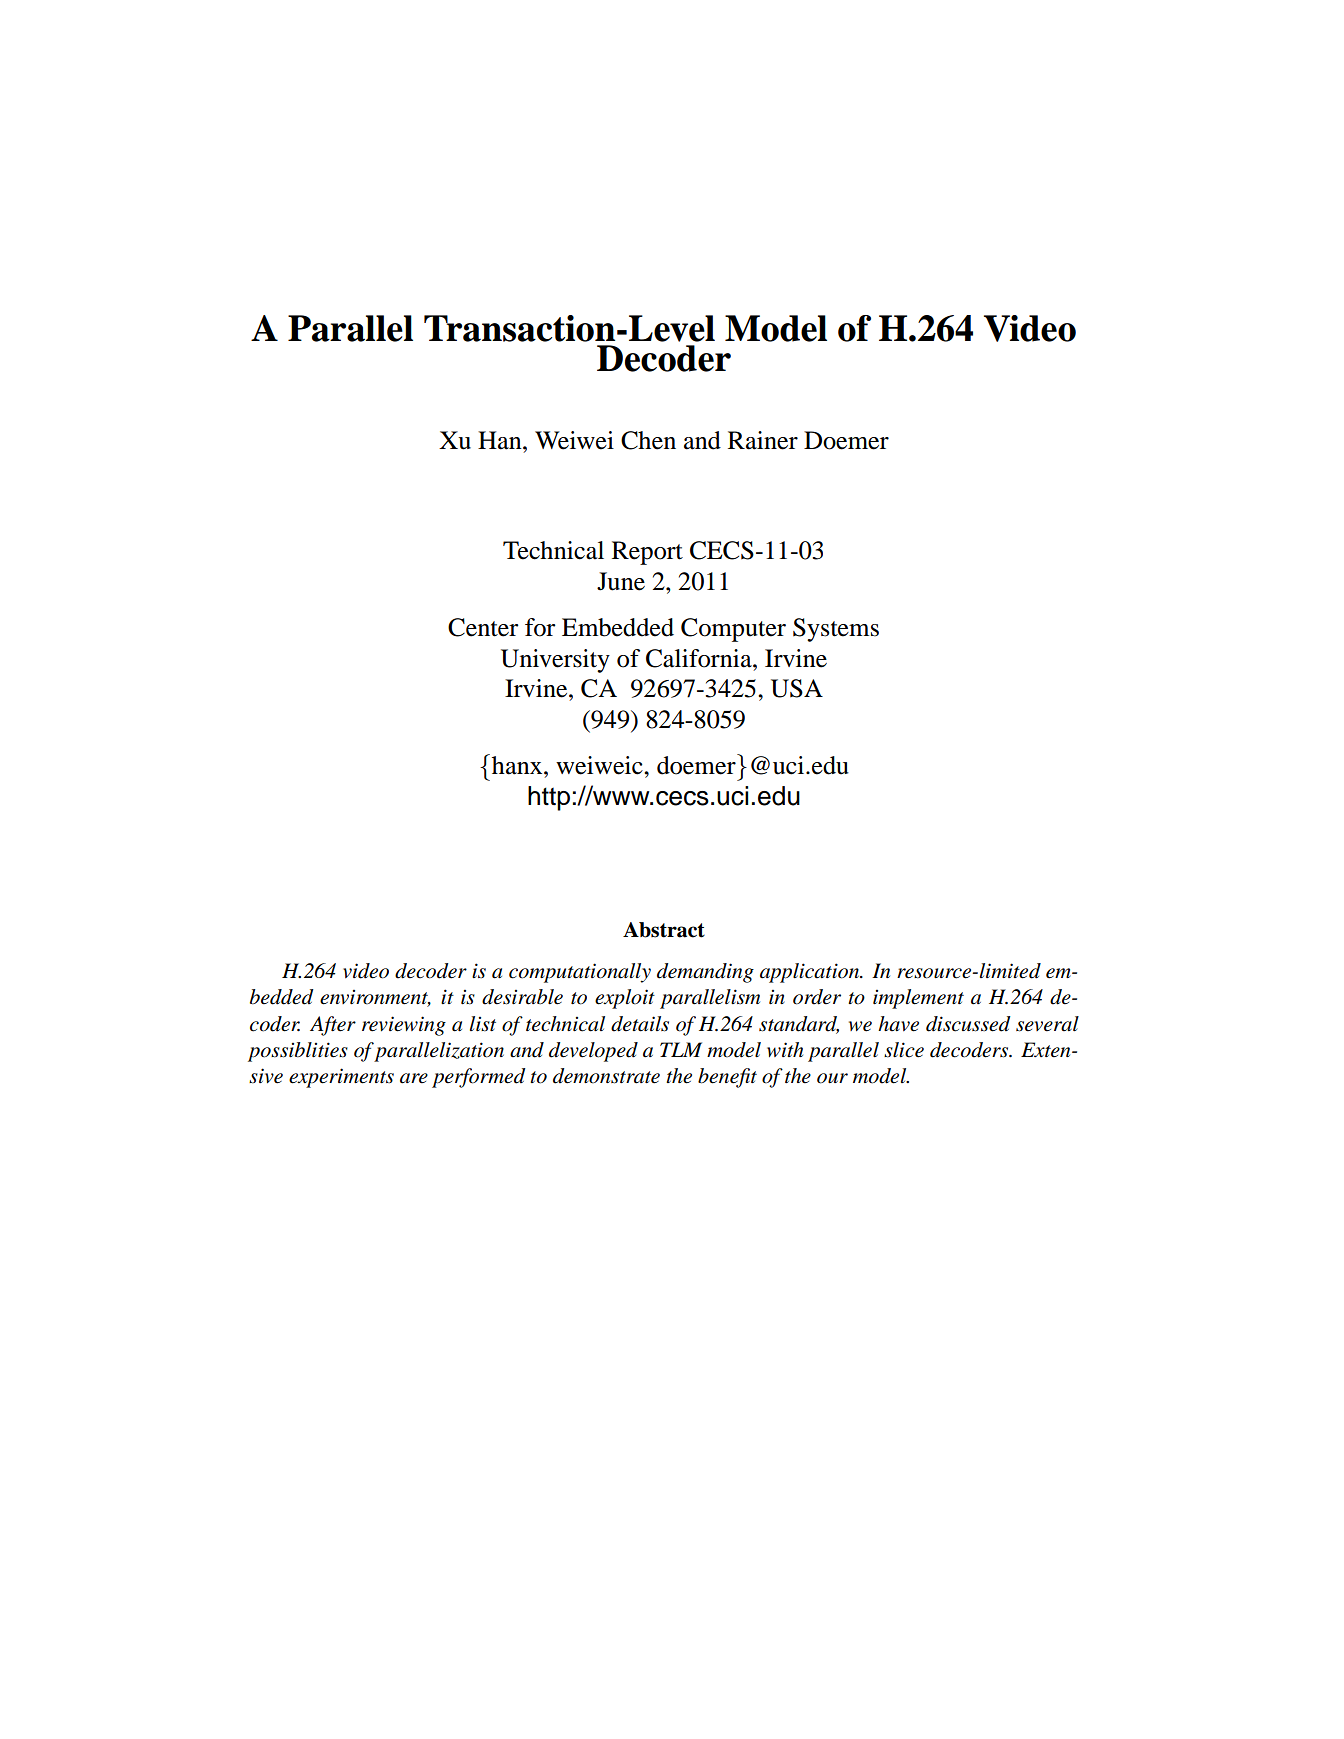 This document has width=1344, height=1739. Describe the element at coordinates (664, 930) in the document. I see `Abstract` at that location.
